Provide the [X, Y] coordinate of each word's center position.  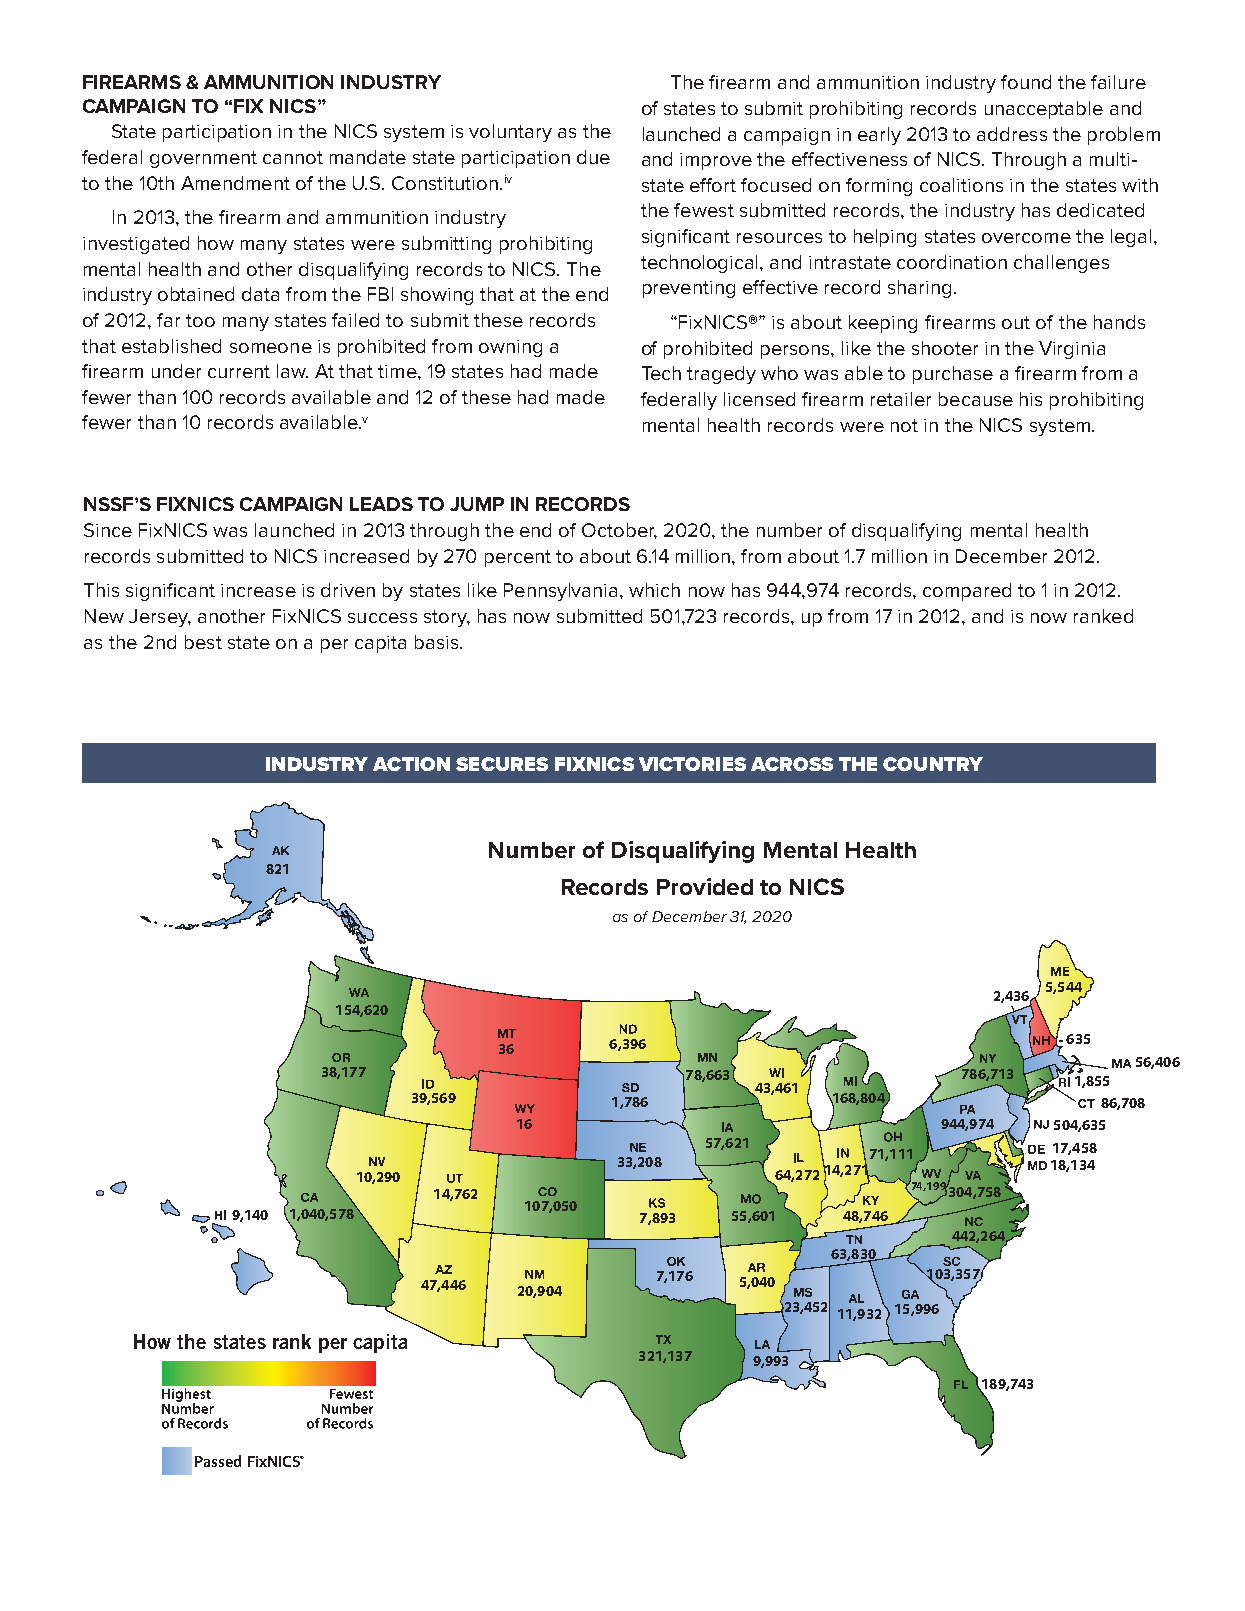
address [1012, 134]
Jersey [160, 618]
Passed [218, 1461]
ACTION [411, 764]
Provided [705, 886]
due [593, 157]
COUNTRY [933, 764]
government [203, 159]
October [619, 531]
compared [967, 592]
